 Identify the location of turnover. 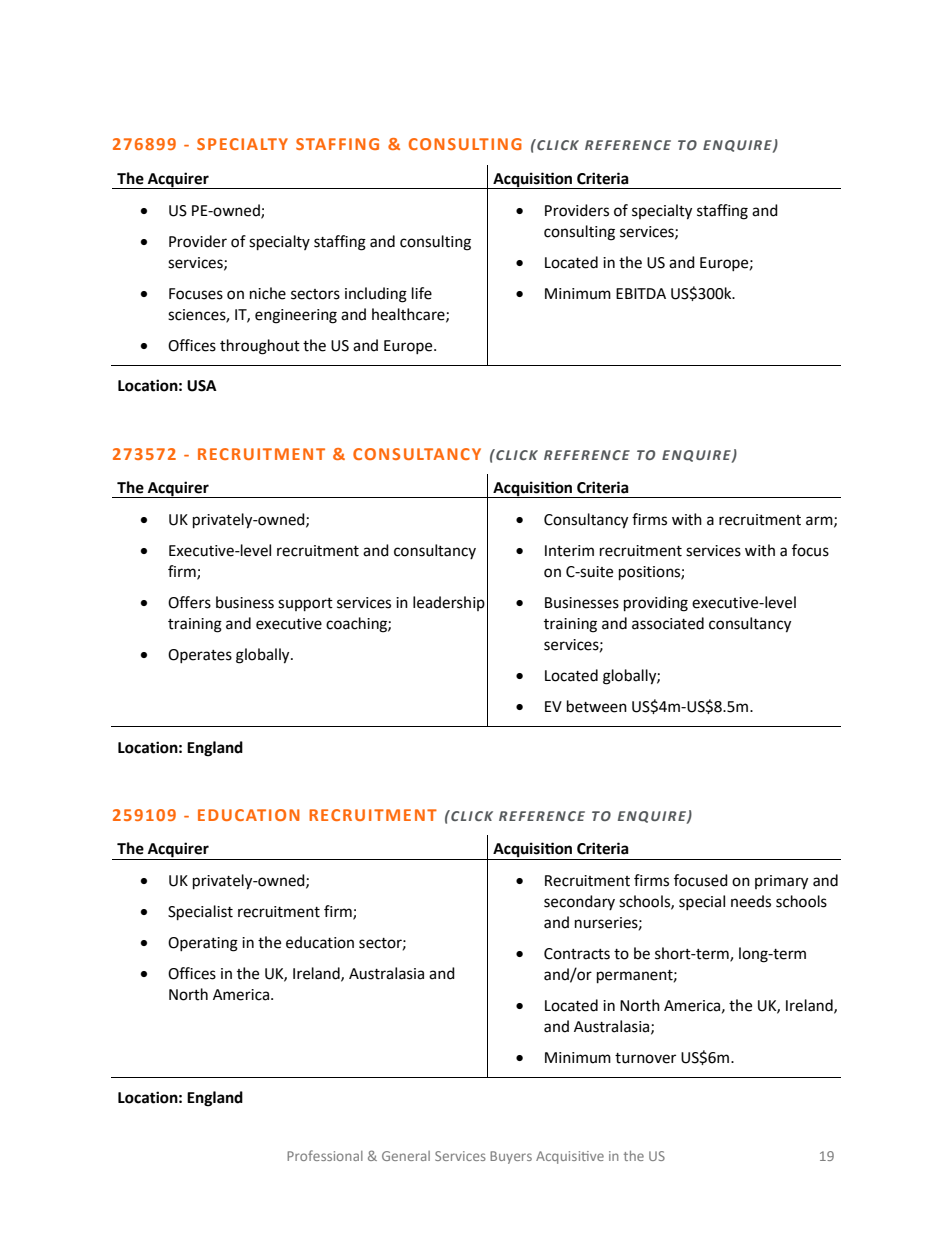
(645, 1058).
